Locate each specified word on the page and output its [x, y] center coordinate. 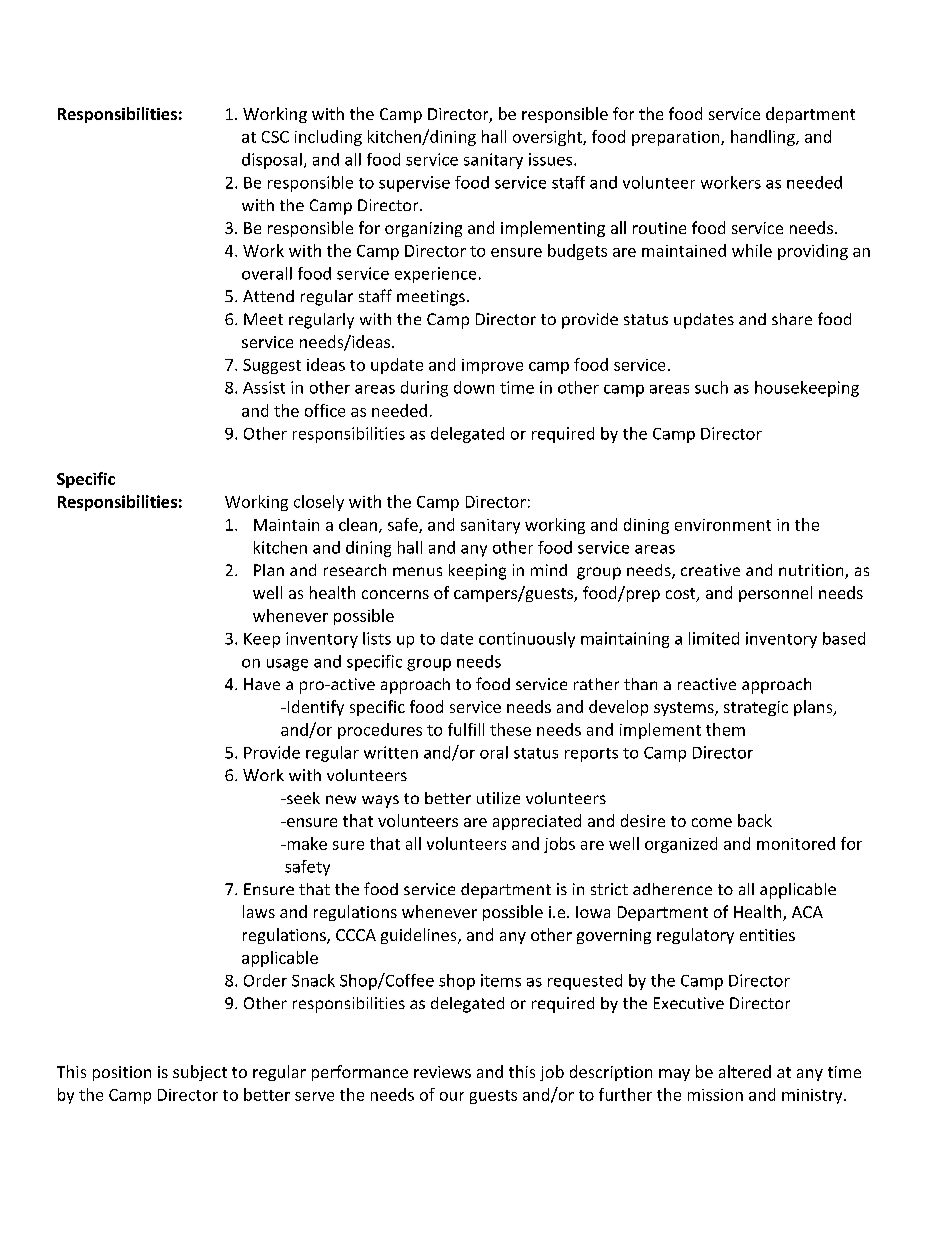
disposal [272, 161]
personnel [775, 594]
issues [552, 159]
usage [287, 665]
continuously [527, 640]
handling [764, 138]
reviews [442, 1072]
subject [200, 1073]
